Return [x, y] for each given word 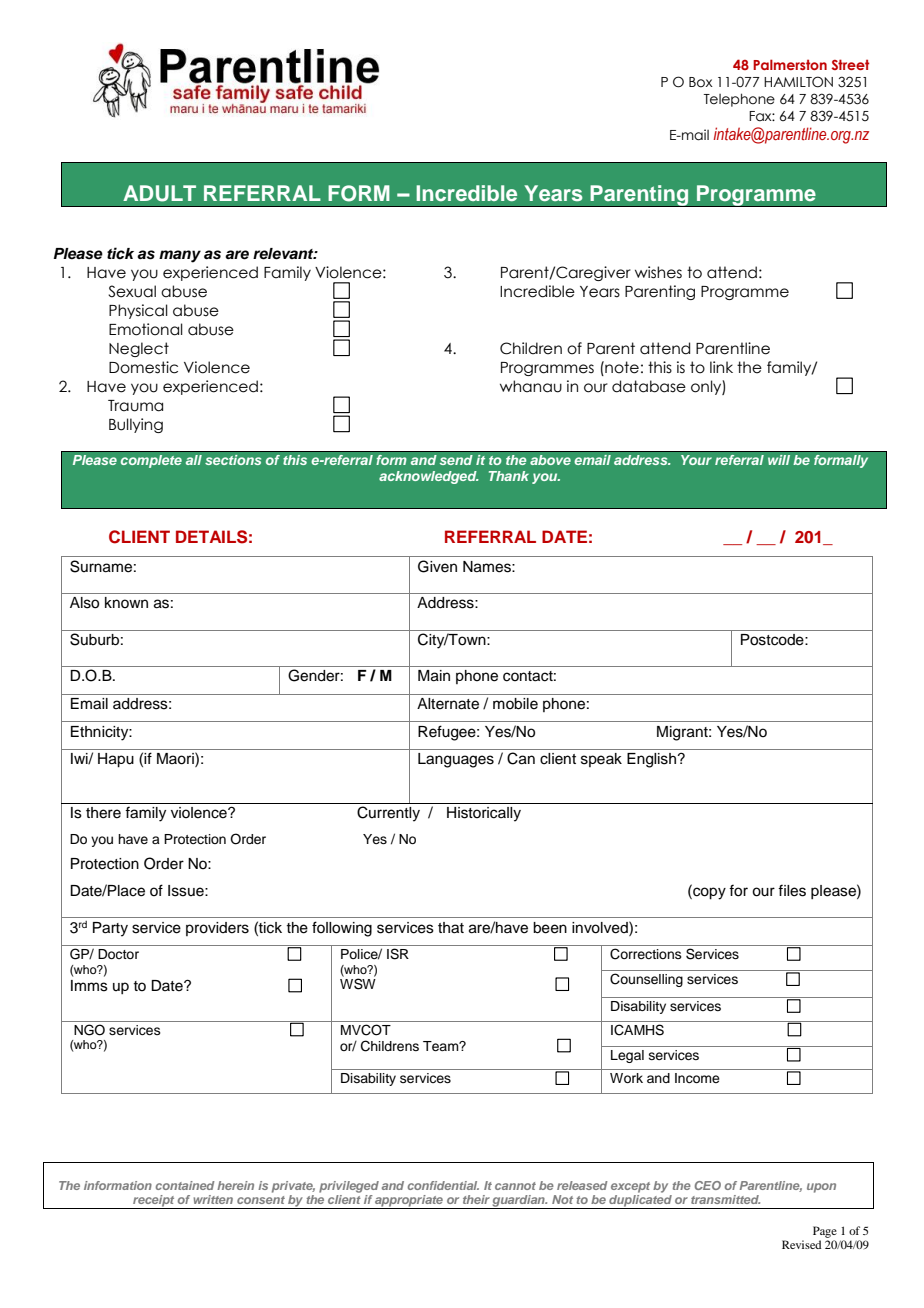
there [103, 813]
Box [701, 82]
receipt [154, 1202]
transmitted [725, 1199]
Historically [484, 814]
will [779, 460]
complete [151, 461]
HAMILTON [798, 82]
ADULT [159, 193]
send [456, 460]
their [476, 1199]
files [792, 890]
